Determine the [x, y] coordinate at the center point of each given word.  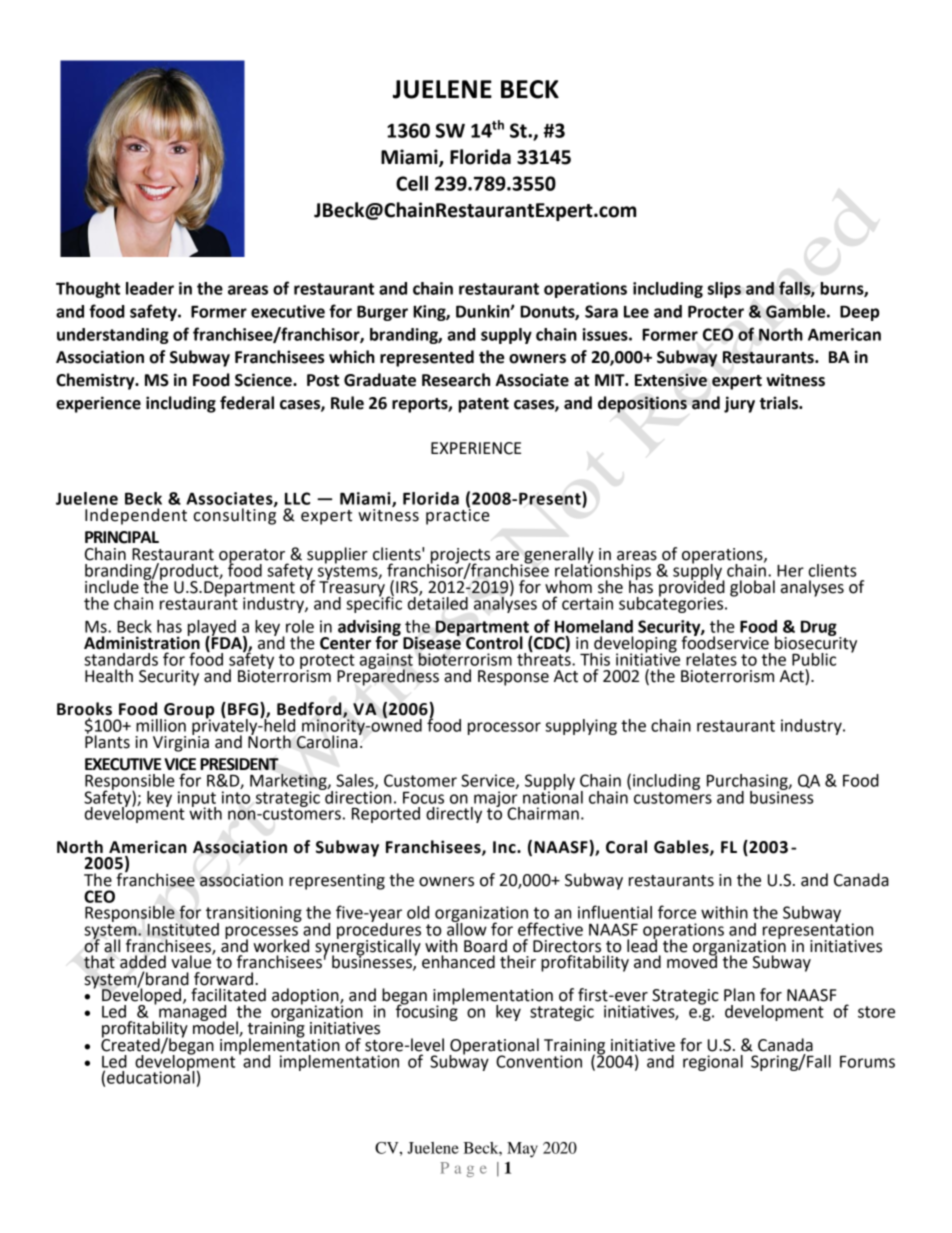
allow [467, 928]
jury [739, 404]
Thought [88, 290]
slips [724, 290]
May [522, 1150]
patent [483, 405]
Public [814, 659]
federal [247, 403]
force [677, 912]
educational [151, 1076]
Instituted [183, 929]
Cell [412, 183]
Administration [142, 642]
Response [513, 678]
